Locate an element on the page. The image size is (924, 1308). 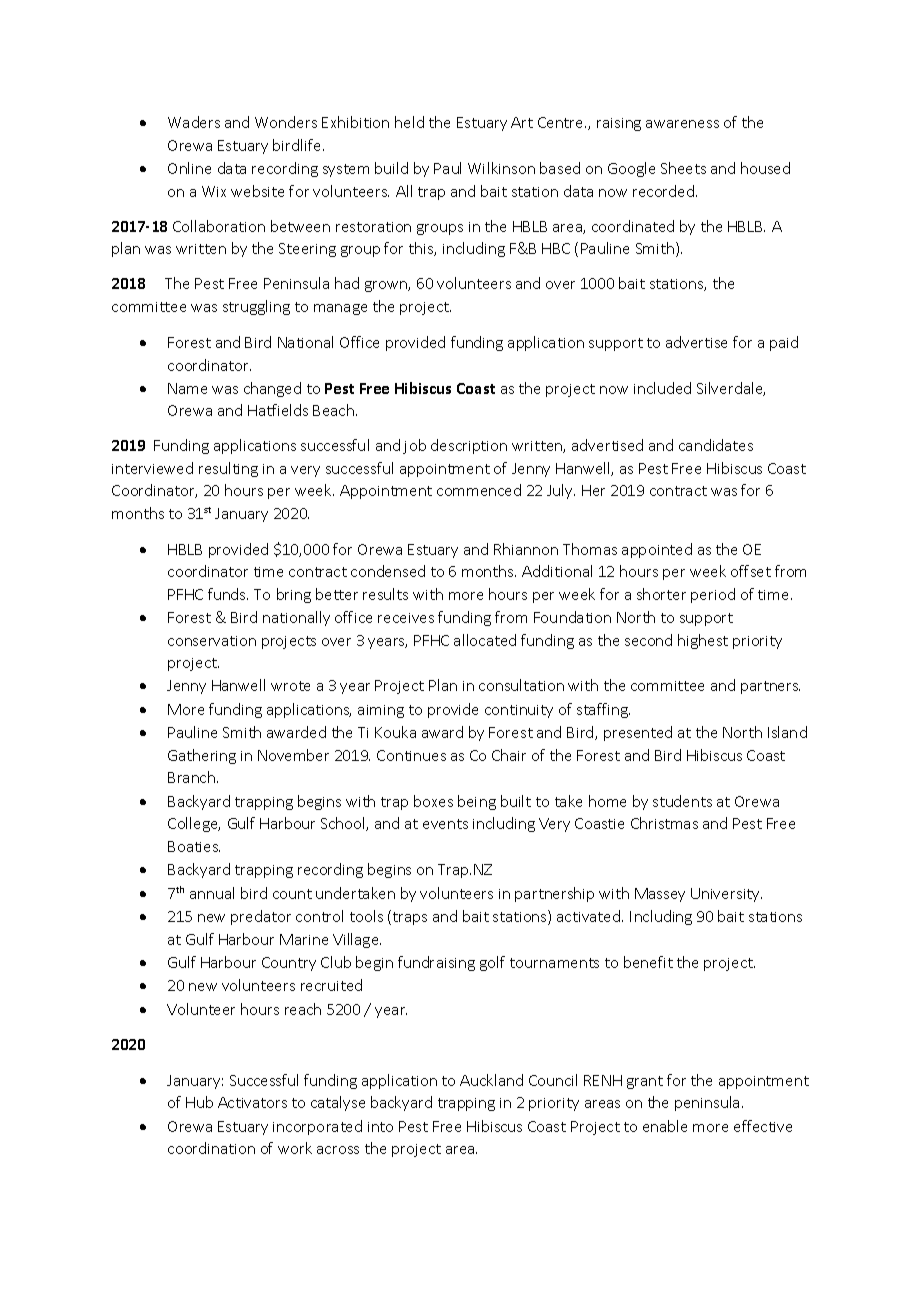
Auckland is located at coordinates (491, 1080).
